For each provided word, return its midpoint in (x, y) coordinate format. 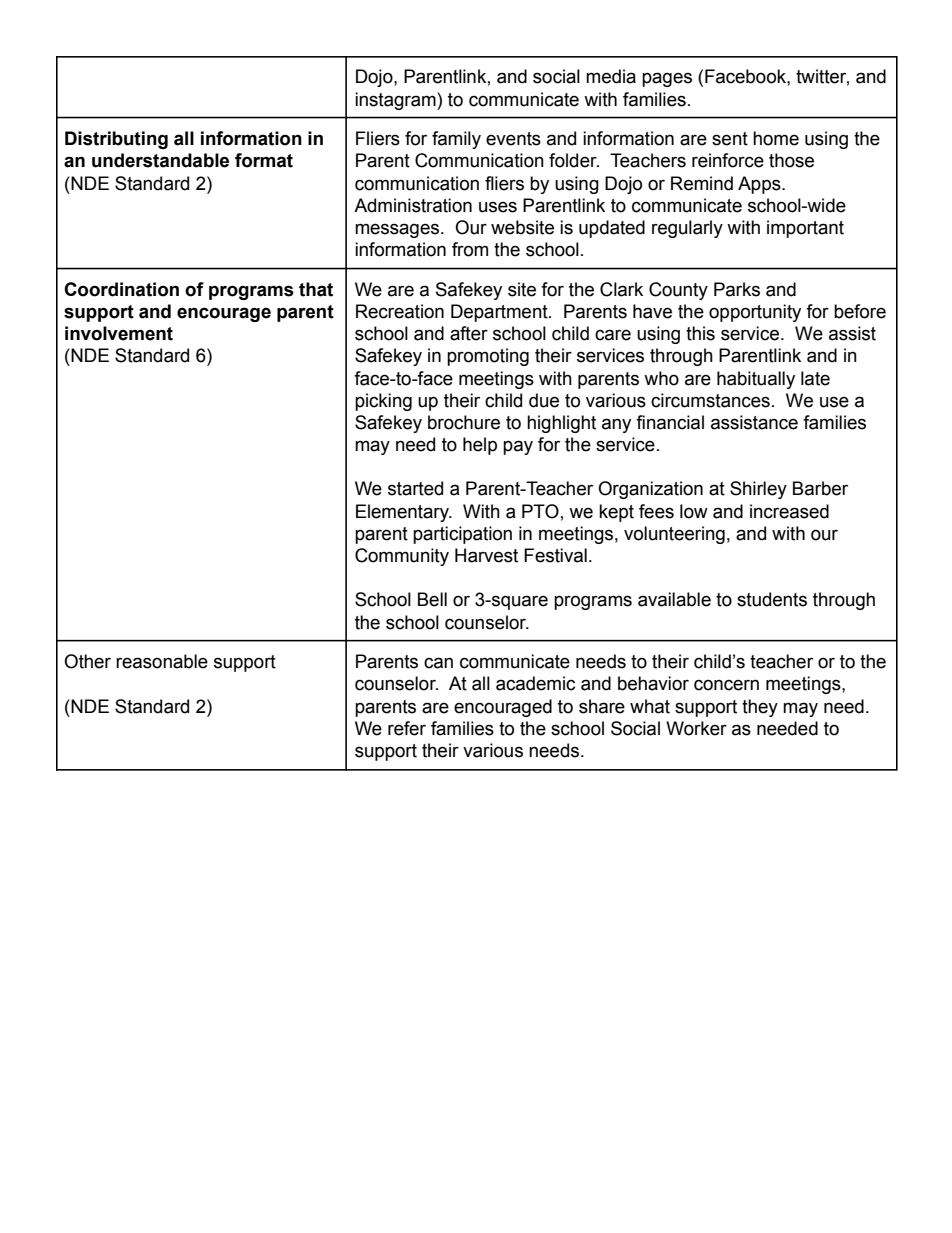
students (772, 599)
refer (407, 728)
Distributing (116, 140)
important (805, 229)
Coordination (121, 289)
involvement (119, 333)
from (470, 249)
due (544, 400)
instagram (396, 101)
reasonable (162, 661)
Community (402, 557)
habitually (756, 380)
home (776, 138)
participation (462, 535)
